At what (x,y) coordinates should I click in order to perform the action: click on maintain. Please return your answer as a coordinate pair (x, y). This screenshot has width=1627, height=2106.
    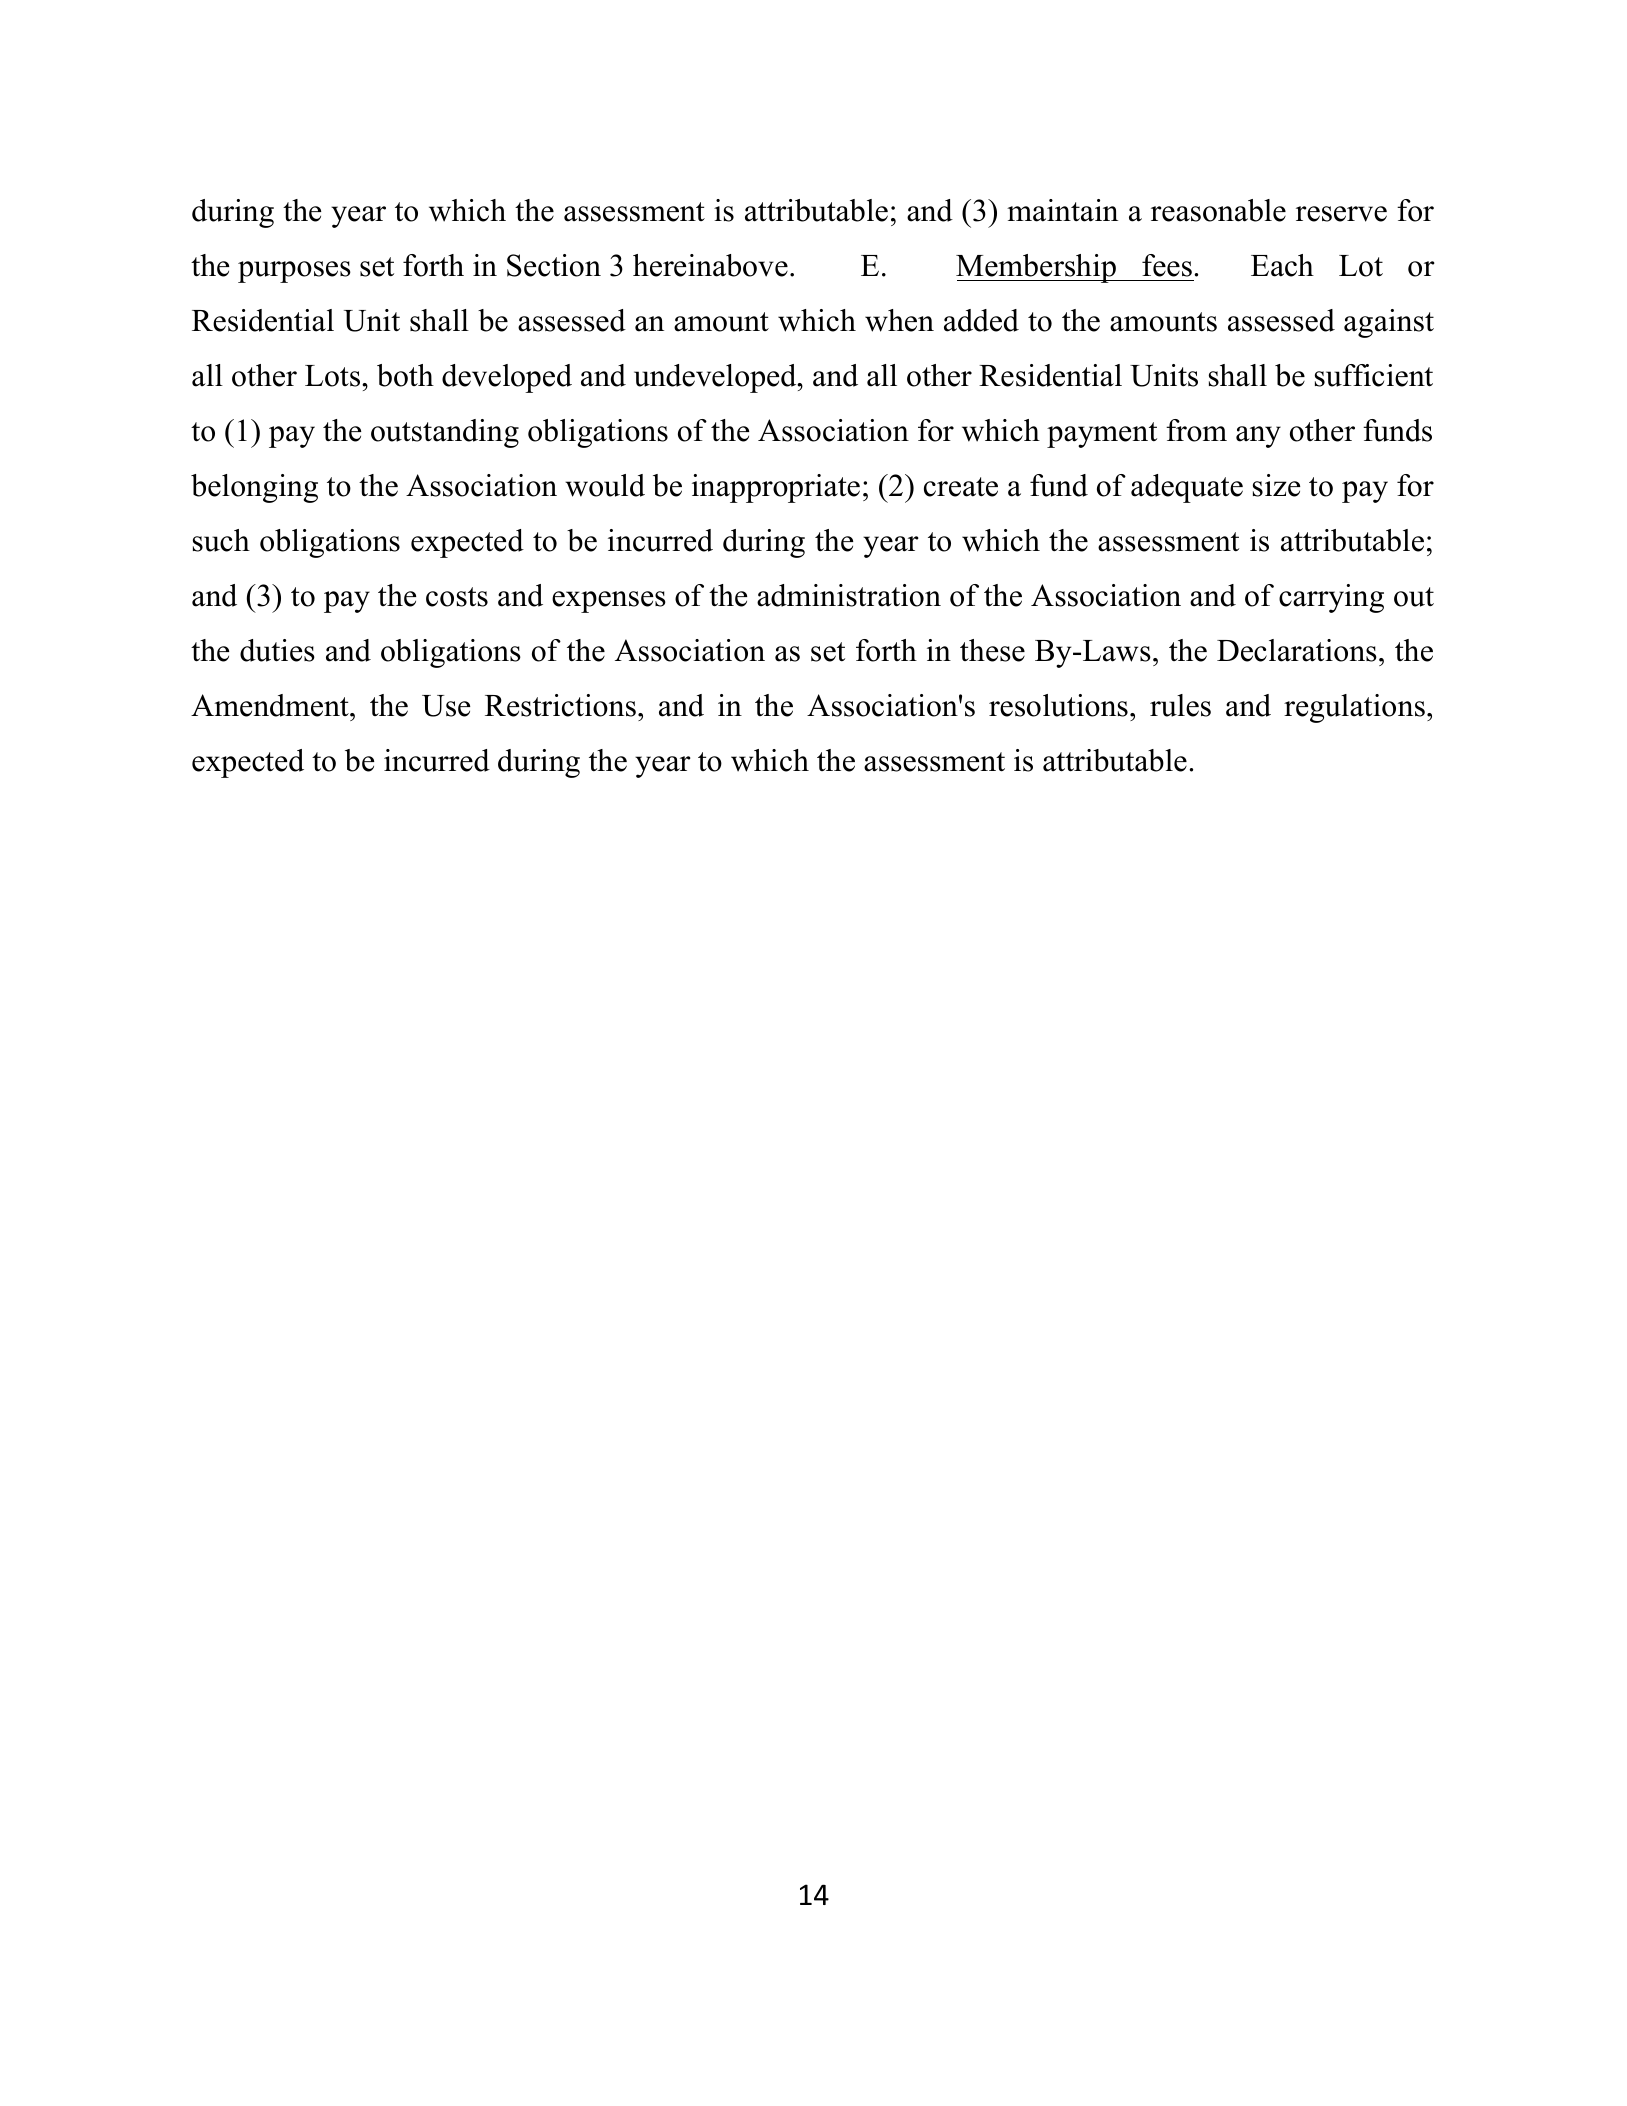
    Looking at the image, I should click on (1062, 210).
